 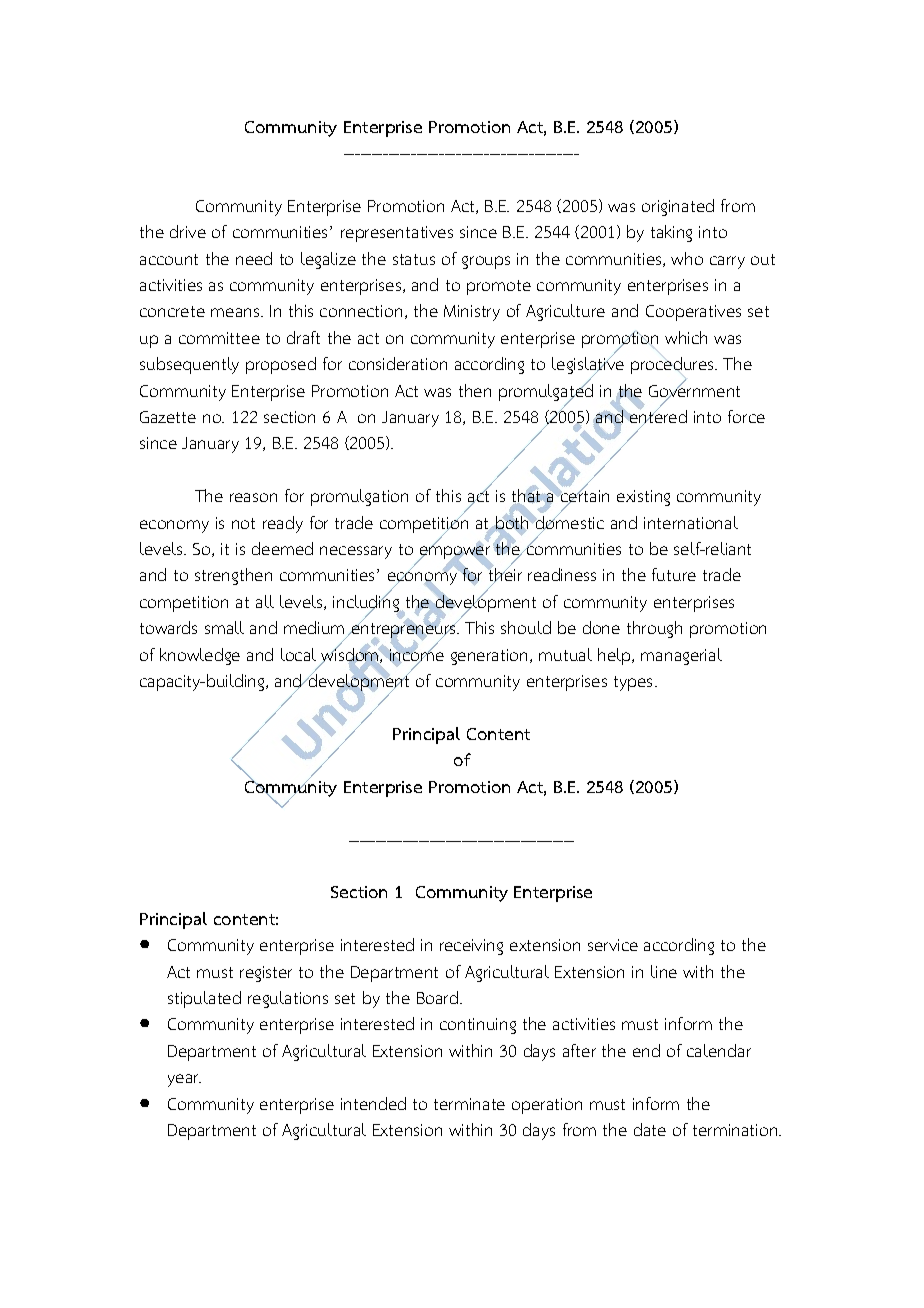 I want to click on taking, so click(x=671, y=233).
